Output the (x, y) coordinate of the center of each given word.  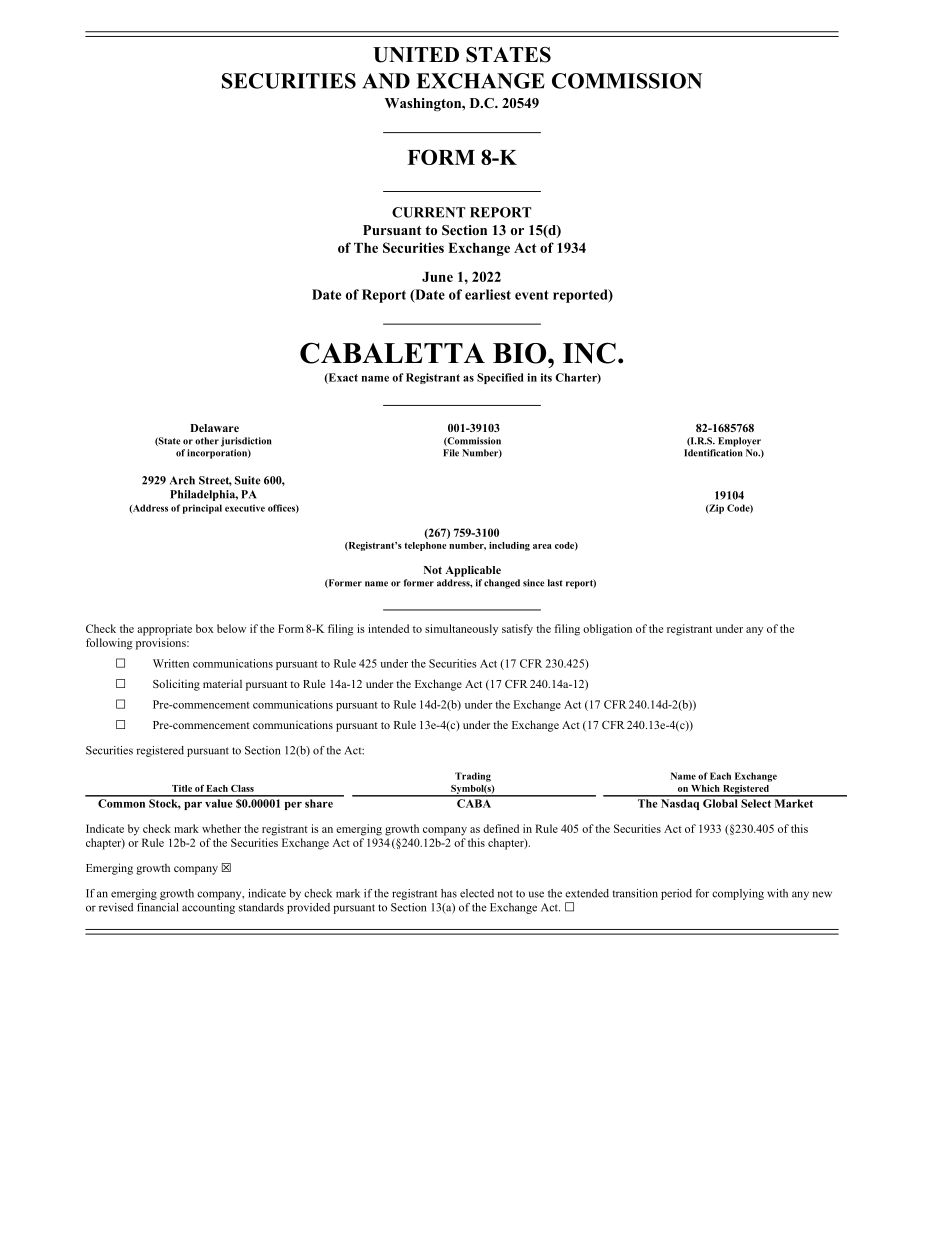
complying (738, 894)
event (532, 295)
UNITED (416, 55)
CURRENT (428, 212)
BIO (521, 353)
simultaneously (461, 630)
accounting (208, 908)
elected (477, 893)
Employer (739, 442)
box (205, 628)
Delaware (214, 428)
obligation (607, 630)
